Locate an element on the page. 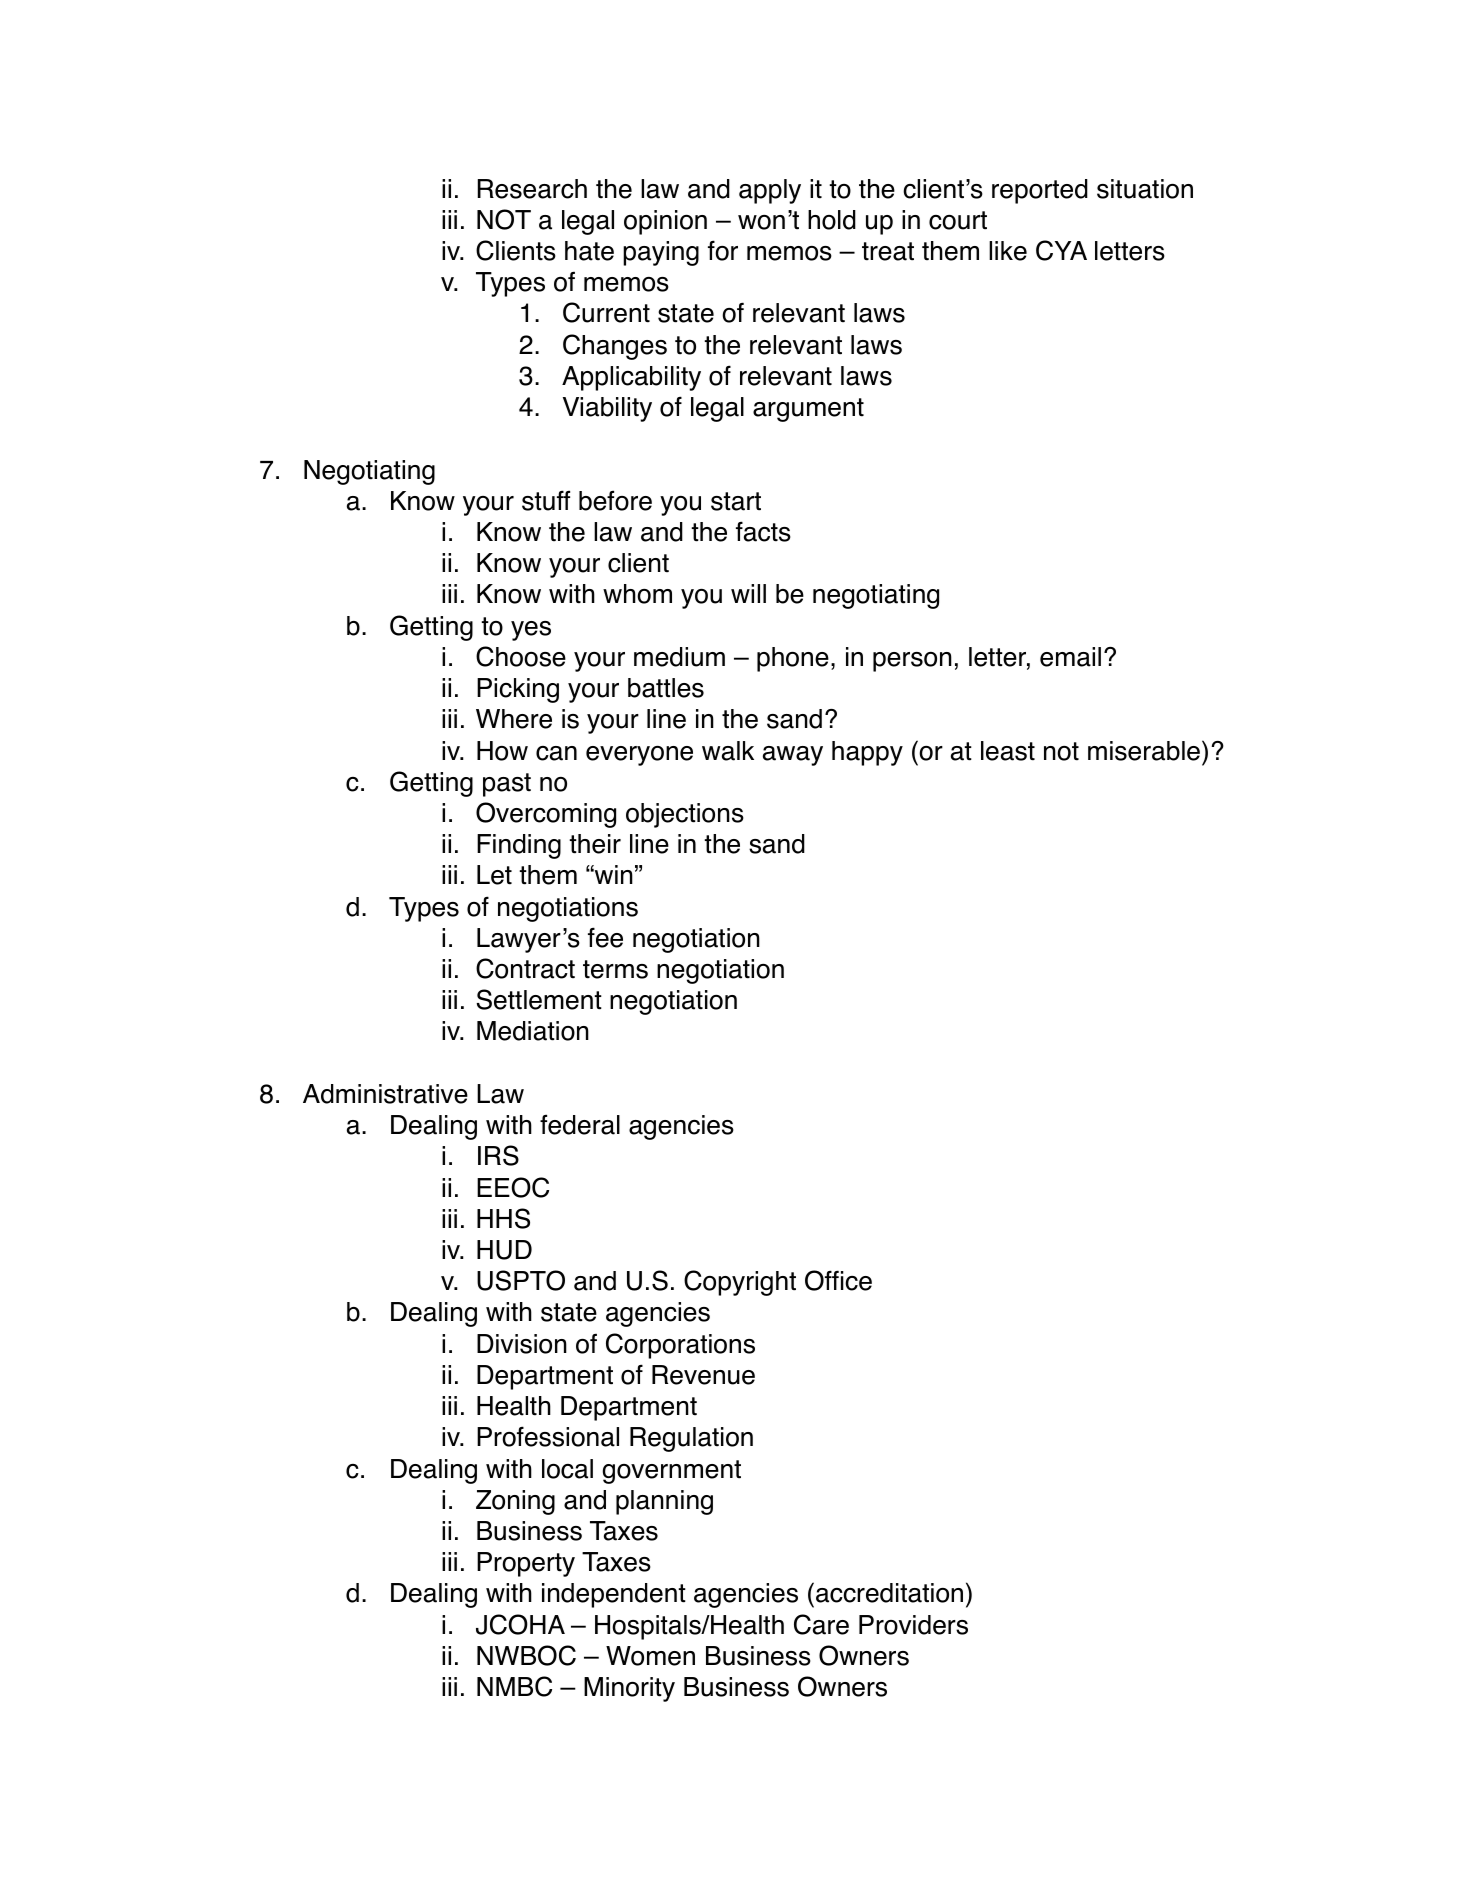  Property is located at coordinates (526, 1564).
